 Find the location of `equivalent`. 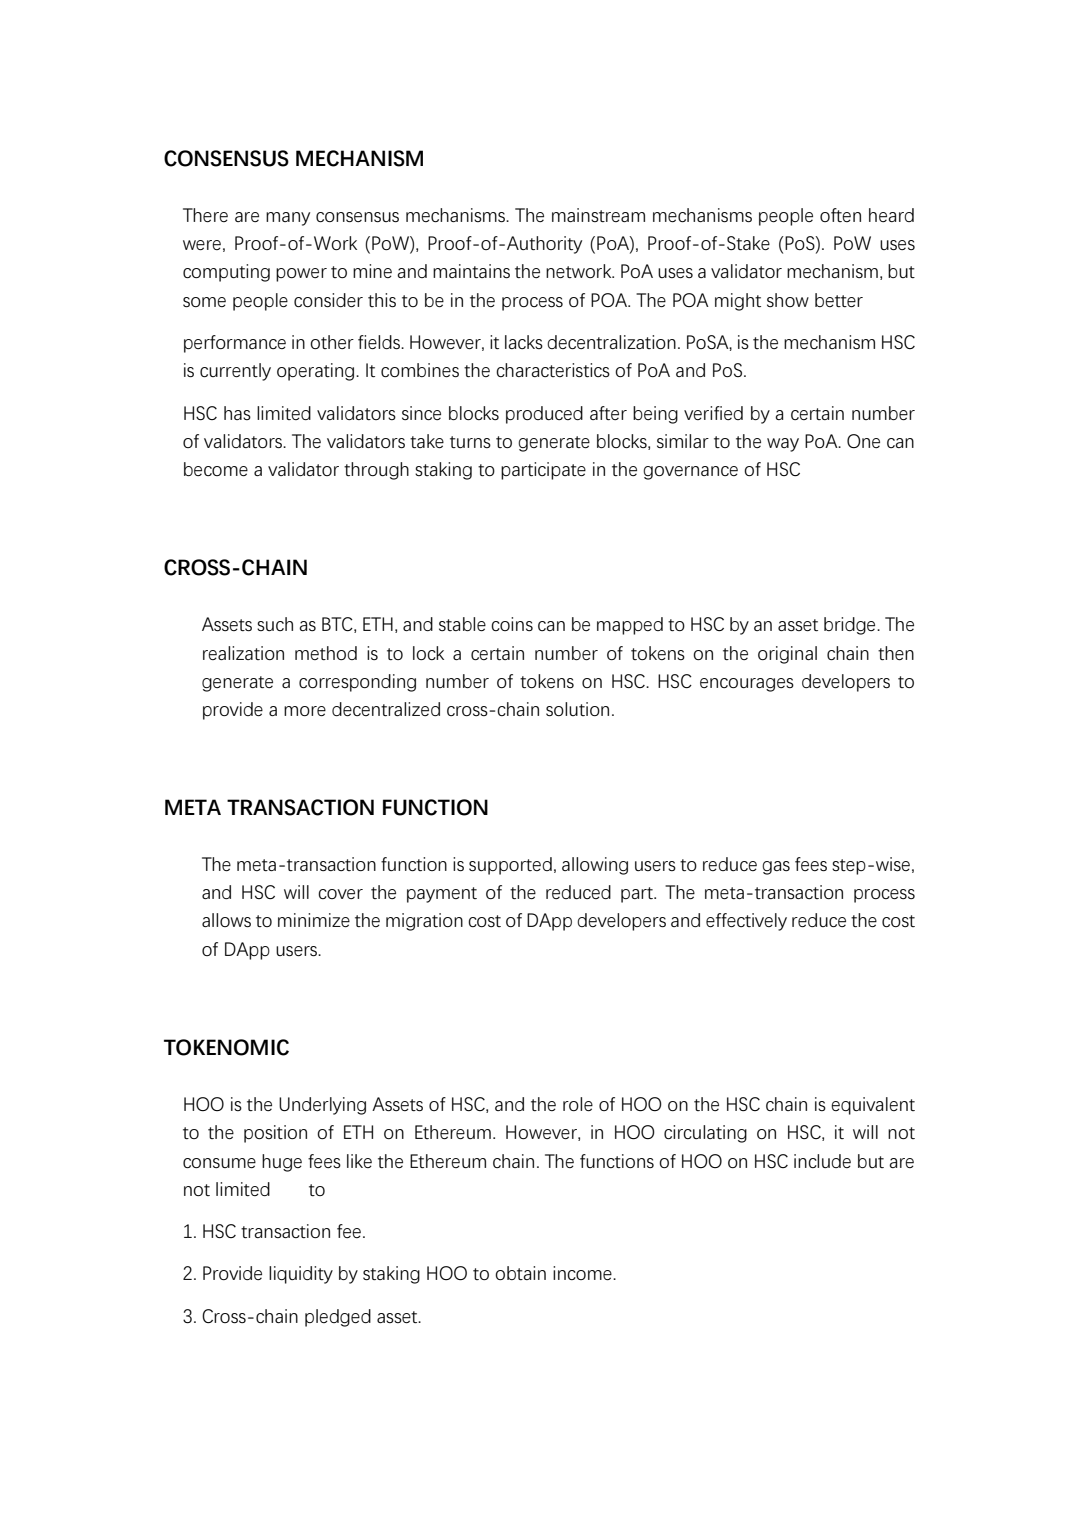

equivalent is located at coordinates (873, 1106).
